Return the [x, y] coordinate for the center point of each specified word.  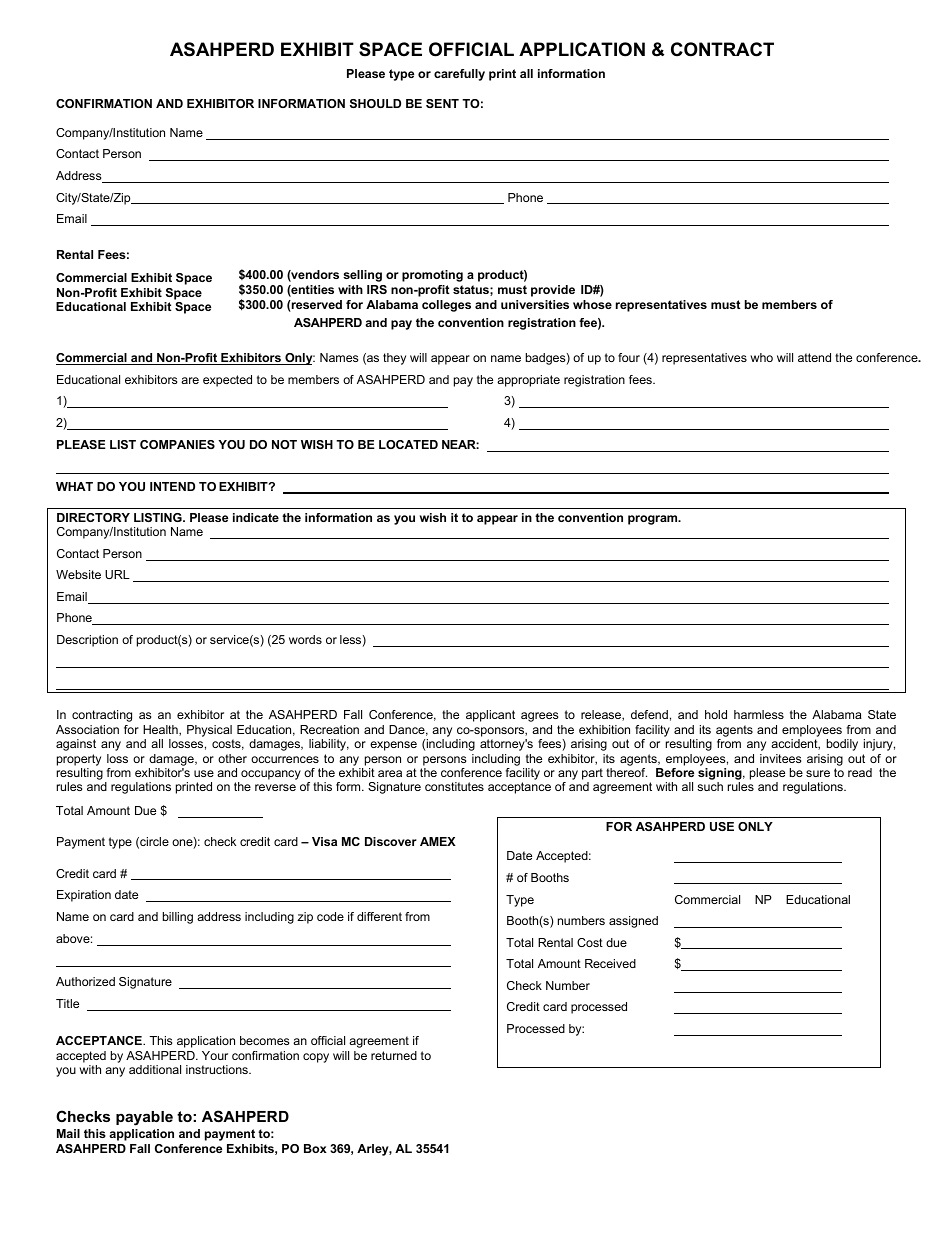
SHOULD [375, 103]
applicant [490, 716]
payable [144, 1118]
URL [117, 574]
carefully [459, 75]
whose [592, 304]
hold [716, 714]
